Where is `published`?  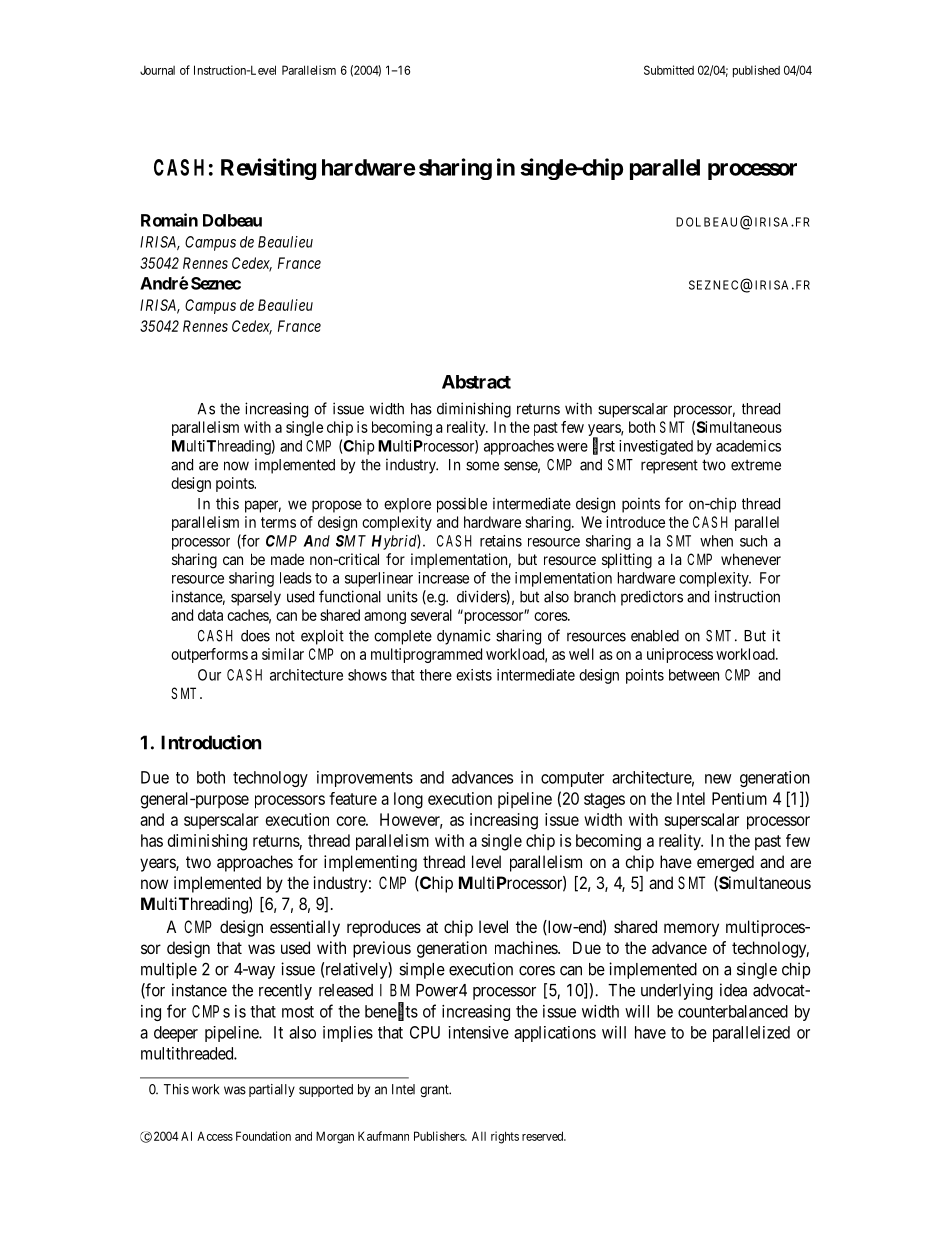 published is located at coordinates (756, 71).
